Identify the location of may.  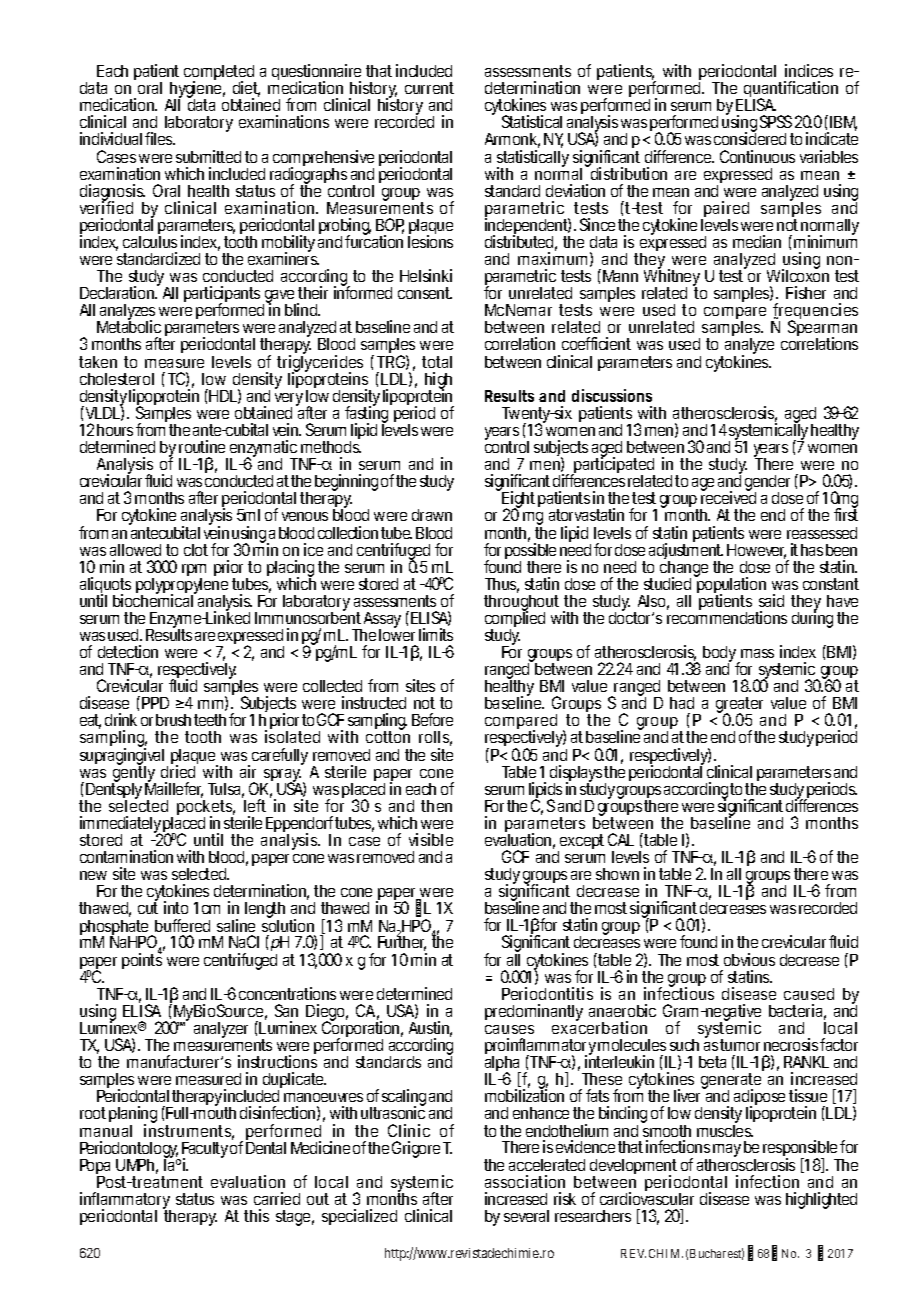
(727, 1150).
